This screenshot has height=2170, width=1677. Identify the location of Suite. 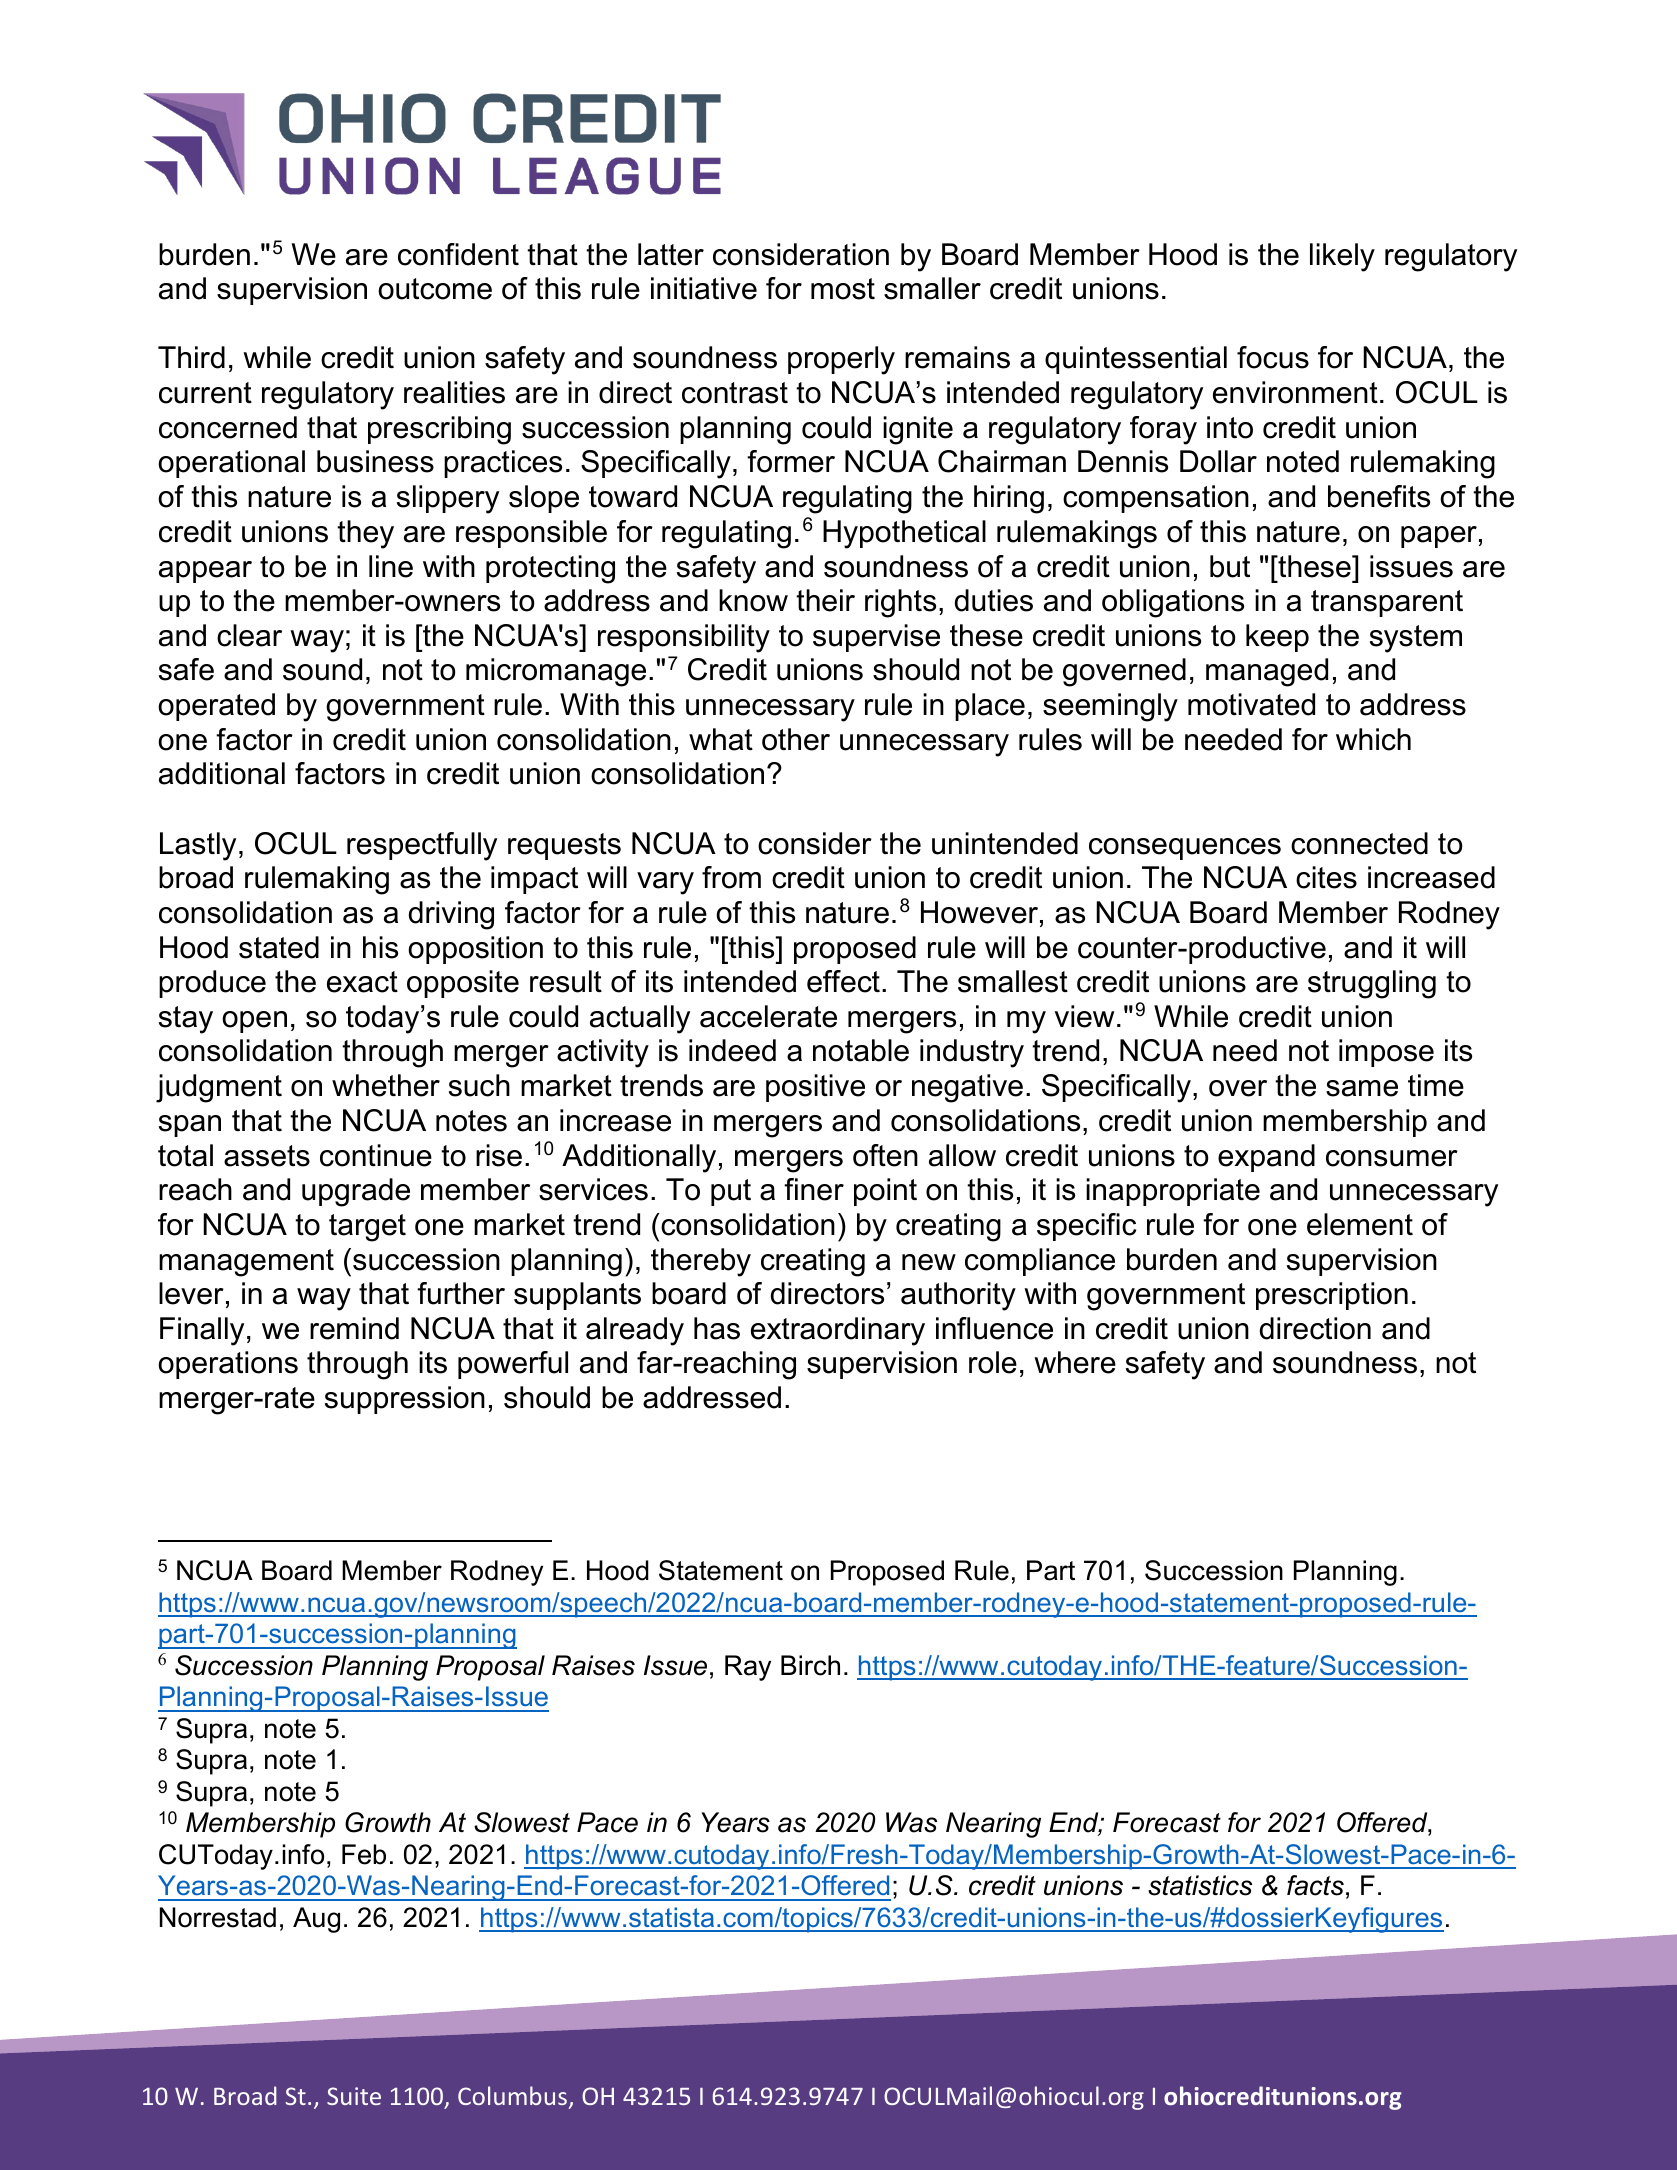
(354, 2096).
